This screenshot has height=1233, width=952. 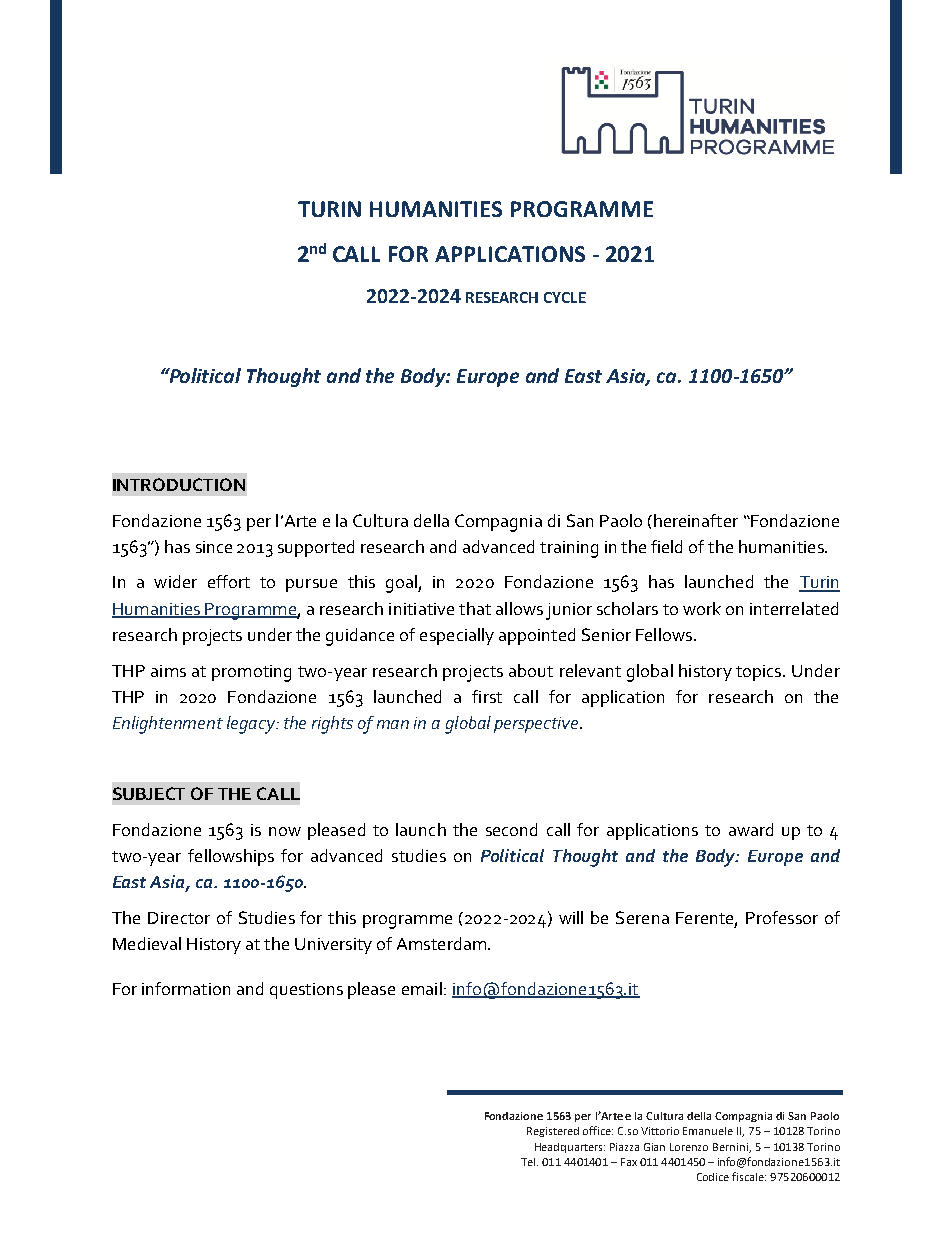 What do you see at coordinates (666, 546) in the screenshot?
I see `field` at bounding box center [666, 546].
